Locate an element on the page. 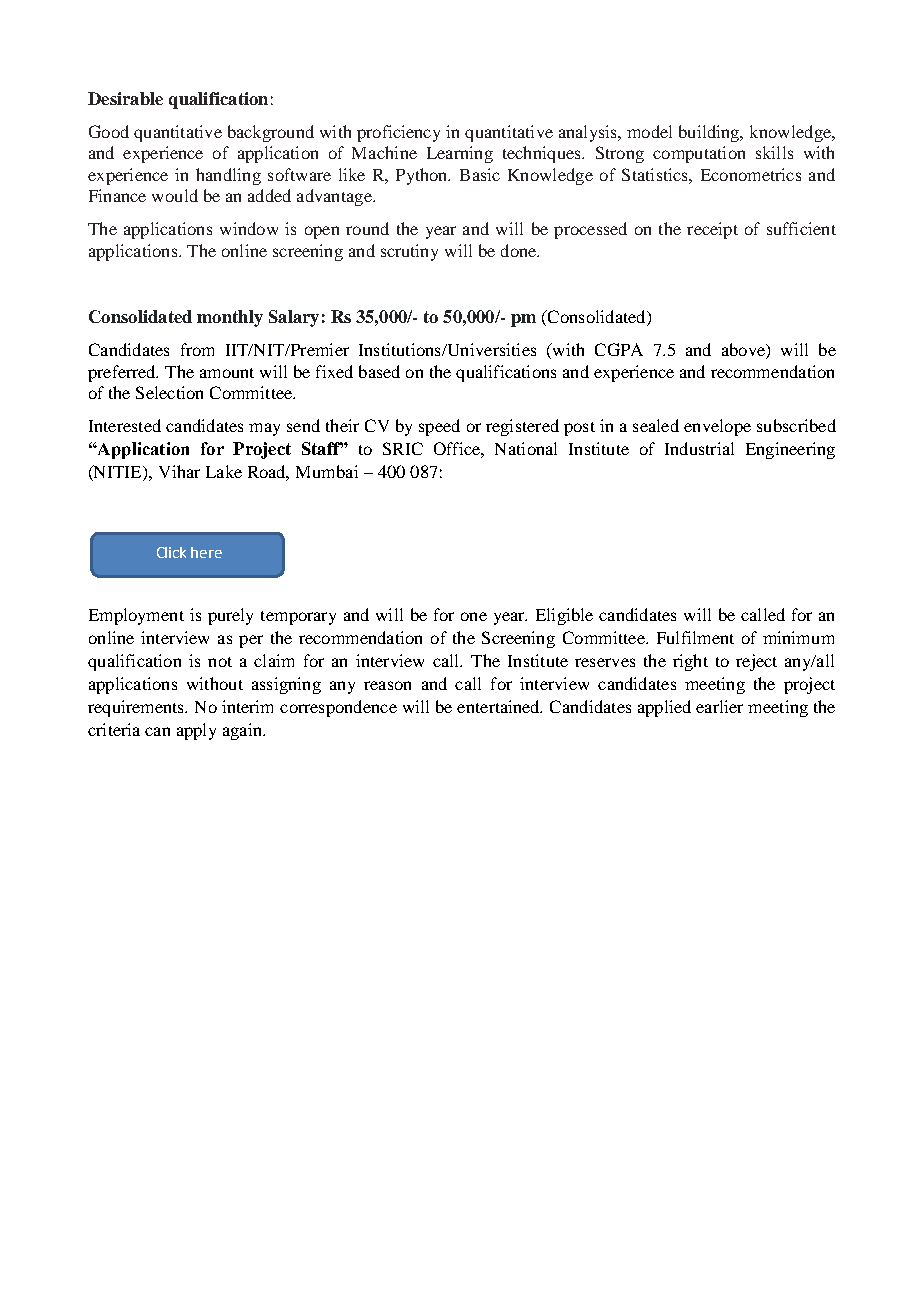  Fulfilment is located at coordinates (695, 637).
